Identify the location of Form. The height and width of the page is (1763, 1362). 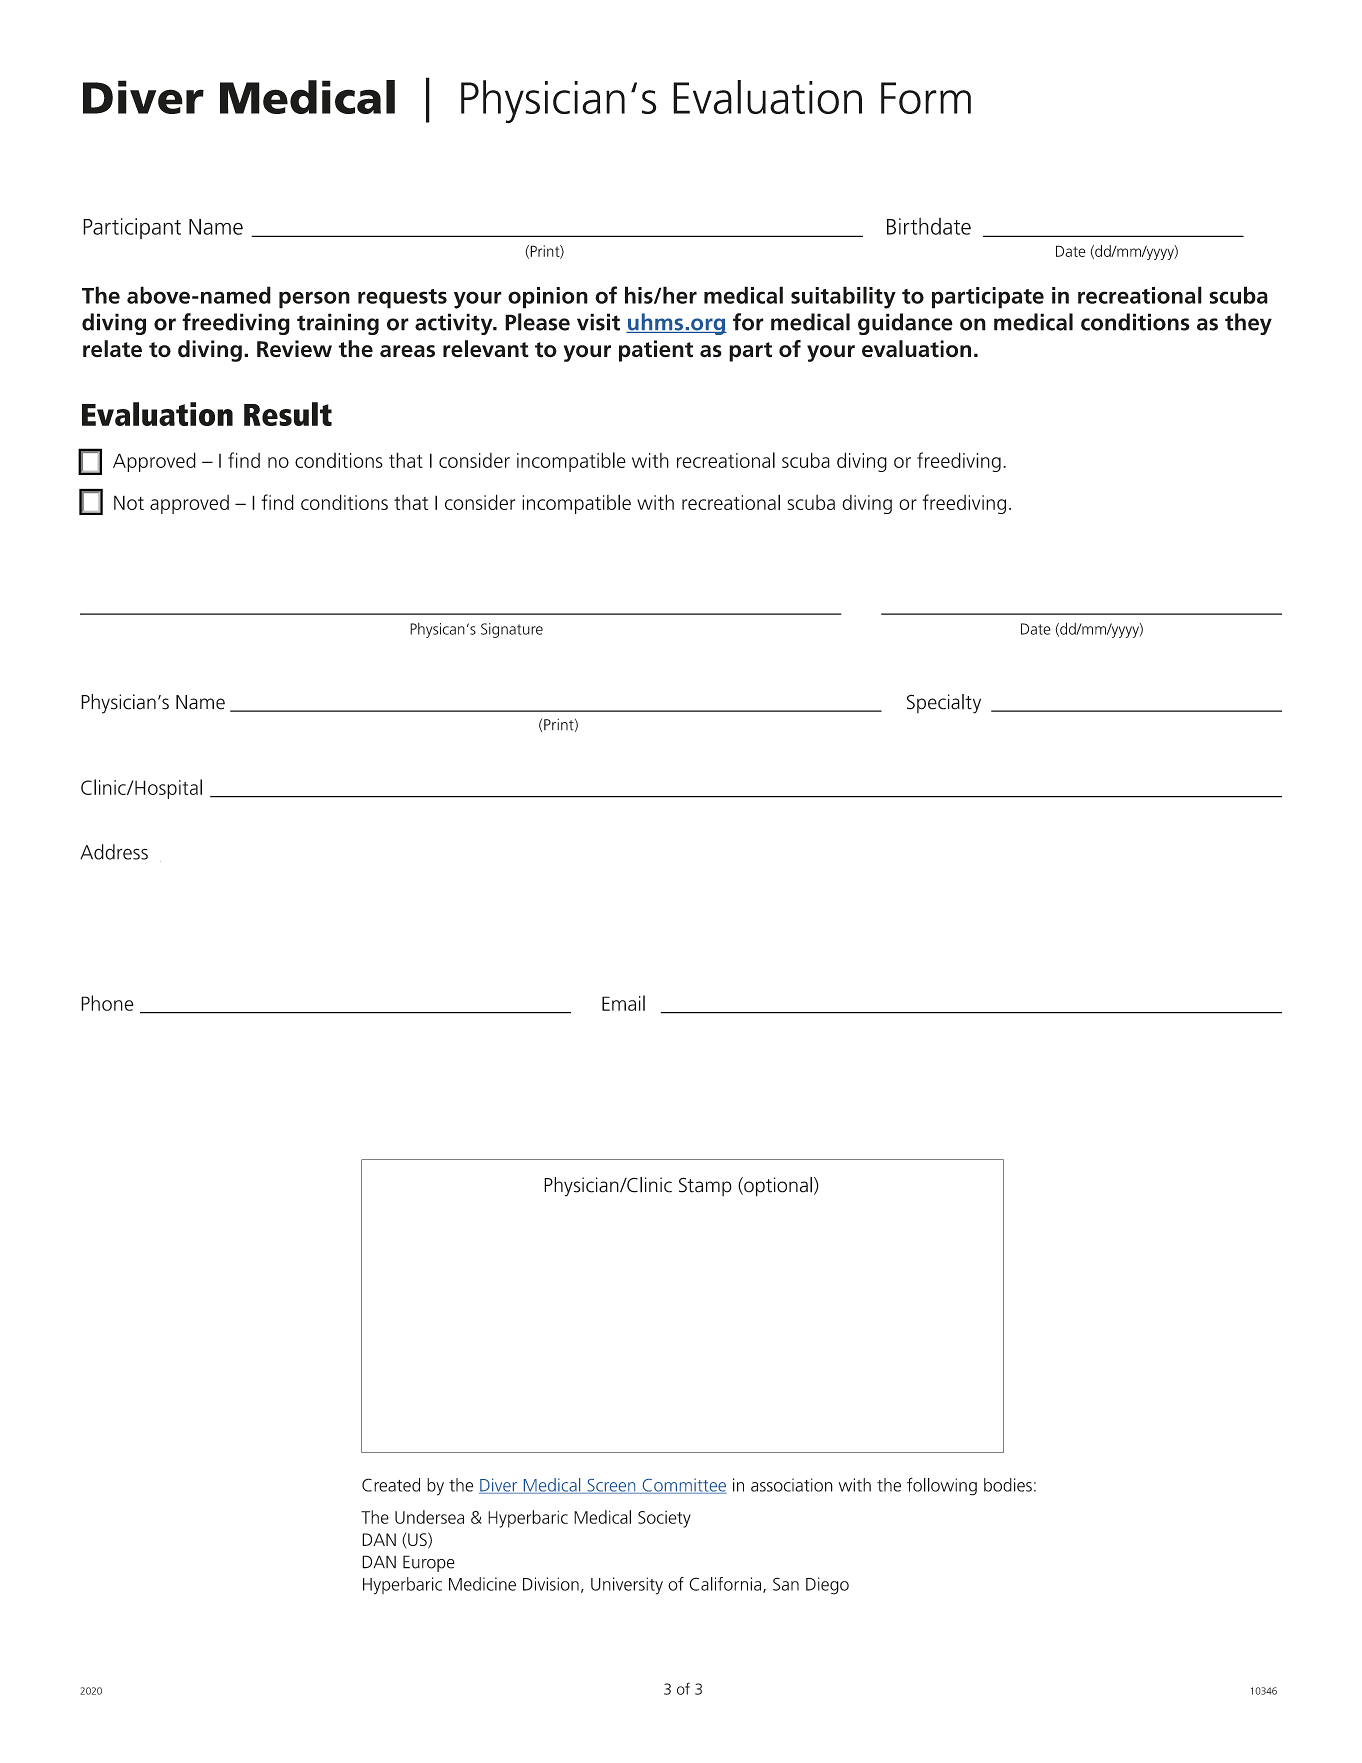
(926, 98).
